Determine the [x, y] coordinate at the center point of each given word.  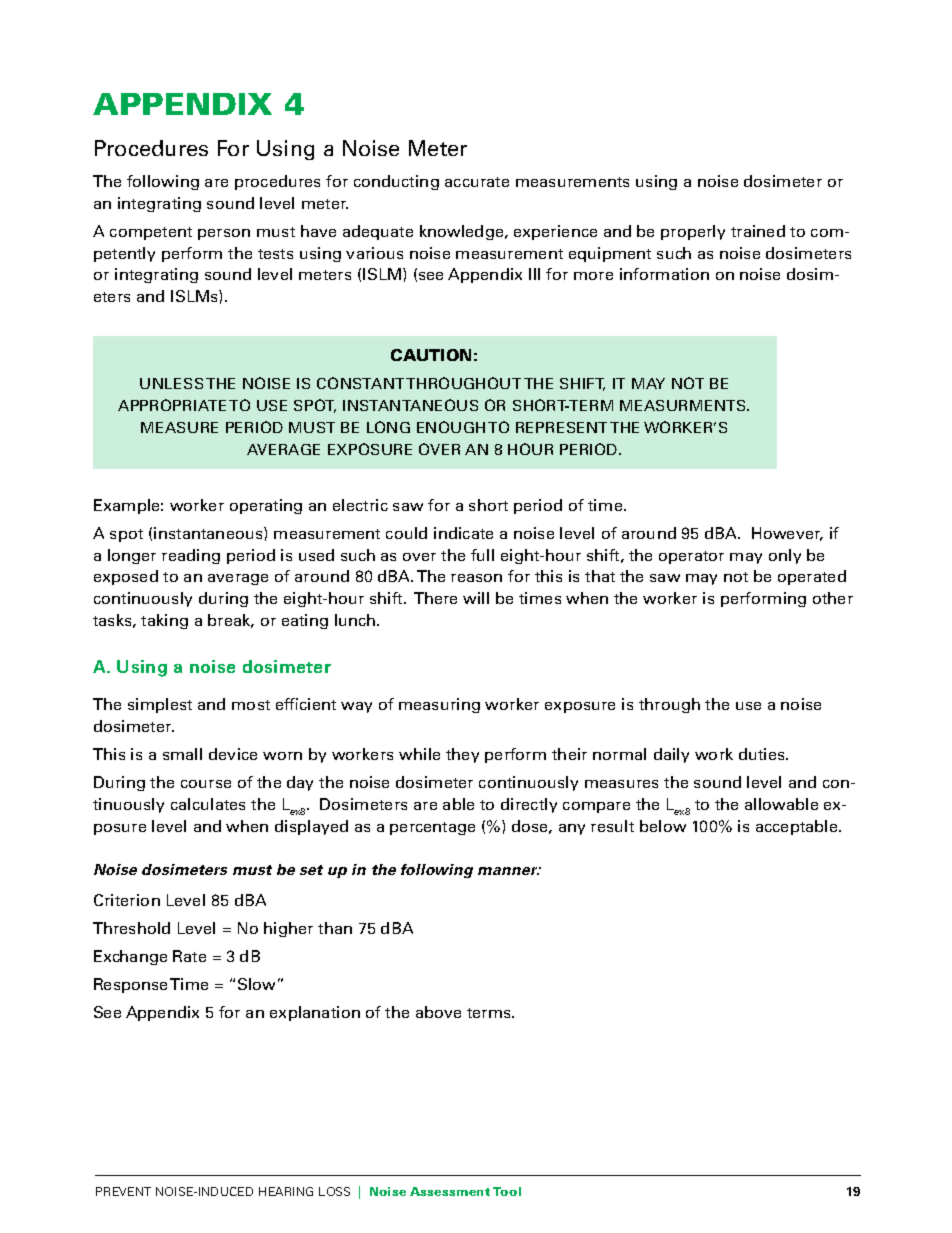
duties [763, 754]
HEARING [286, 1191]
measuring [439, 705]
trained [758, 231]
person [224, 234]
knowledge [463, 232]
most [251, 705]
